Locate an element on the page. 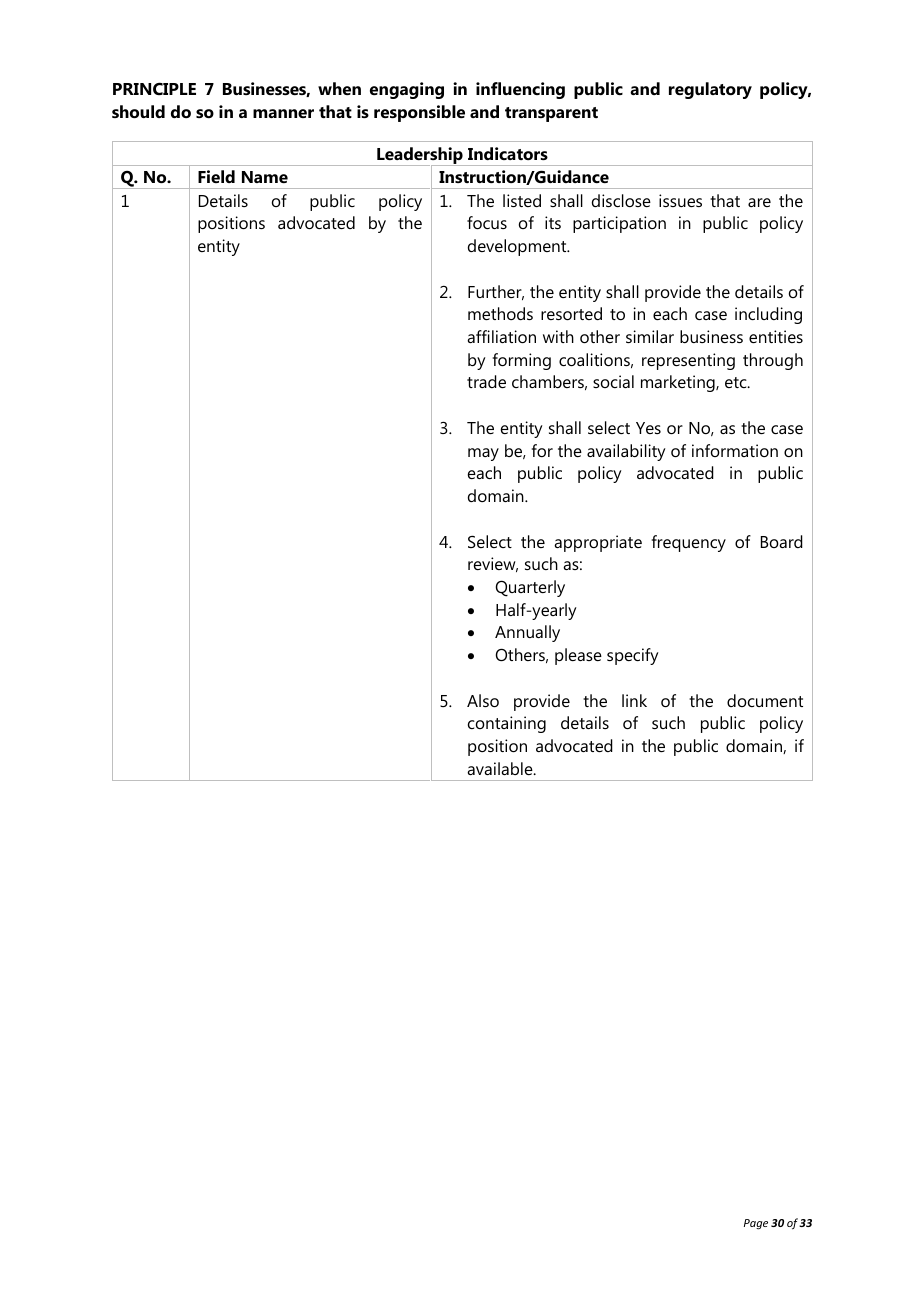 Image resolution: width=924 pixels, height=1308 pixels. information is located at coordinates (735, 450).
